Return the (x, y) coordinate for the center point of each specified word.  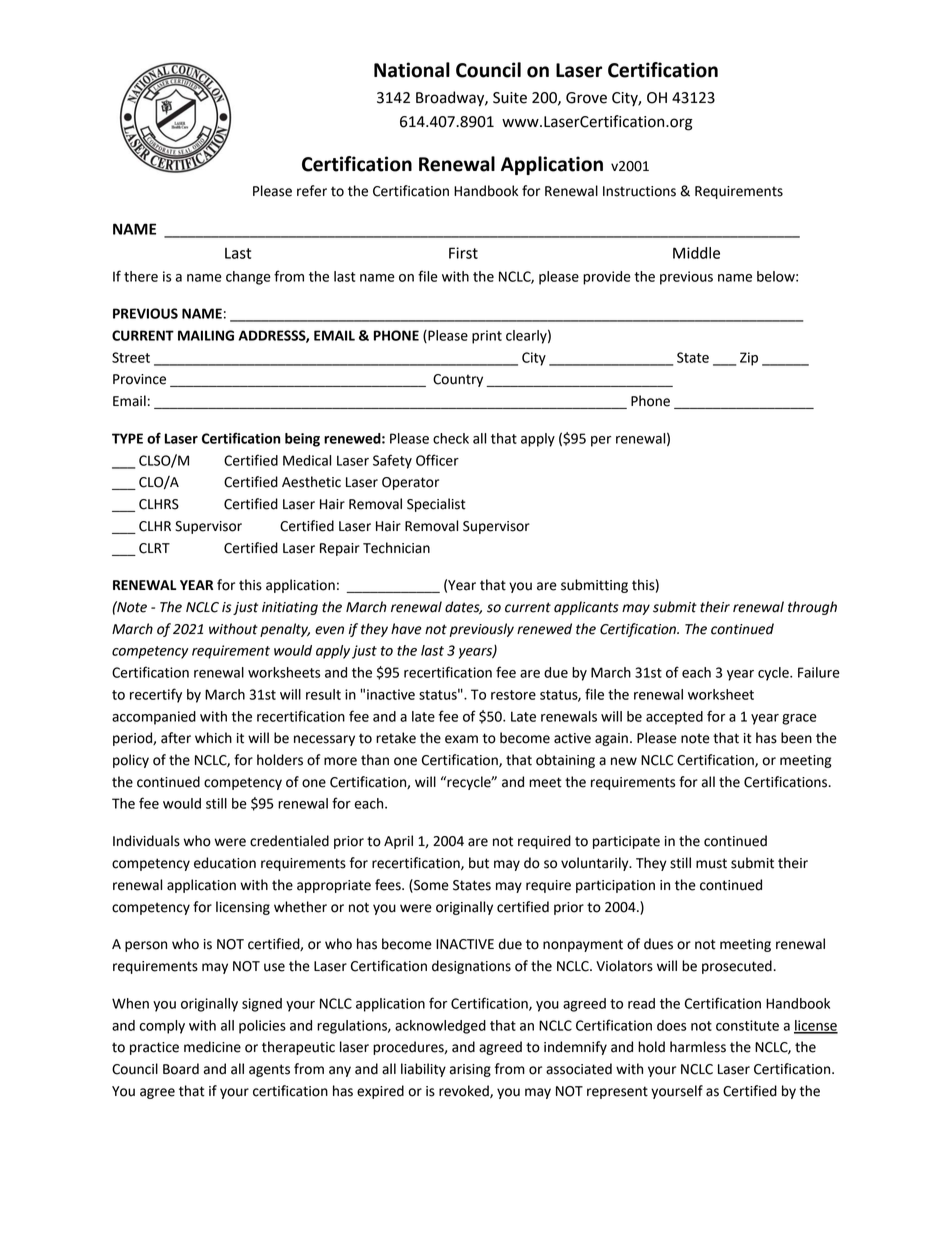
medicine (212, 1047)
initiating (290, 608)
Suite (510, 98)
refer (312, 191)
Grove (586, 98)
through (812, 608)
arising (470, 1070)
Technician (396, 548)
